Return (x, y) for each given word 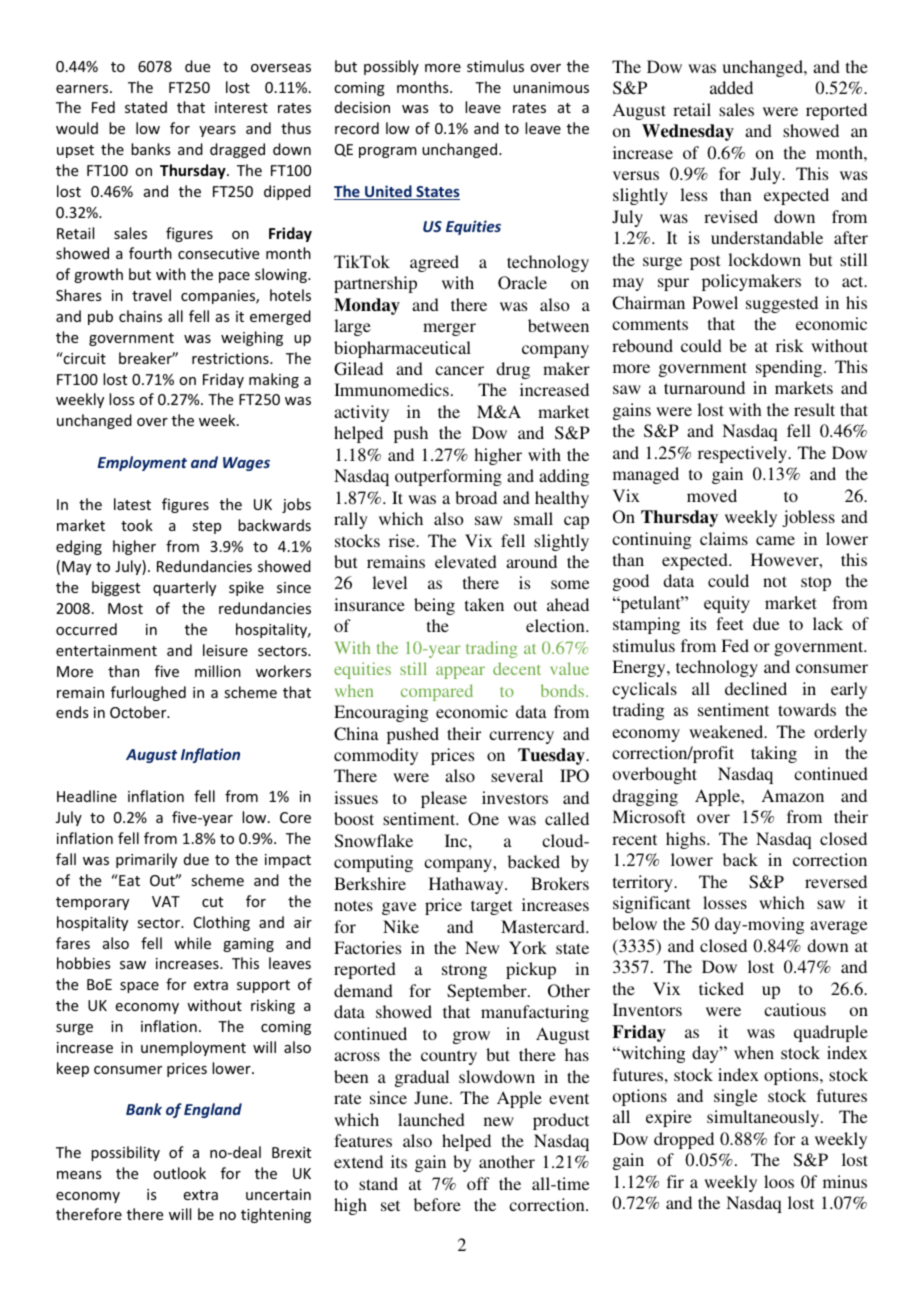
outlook (179, 1173)
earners (83, 89)
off (478, 1183)
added (731, 87)
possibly (391, 67)
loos (779, 1181)
